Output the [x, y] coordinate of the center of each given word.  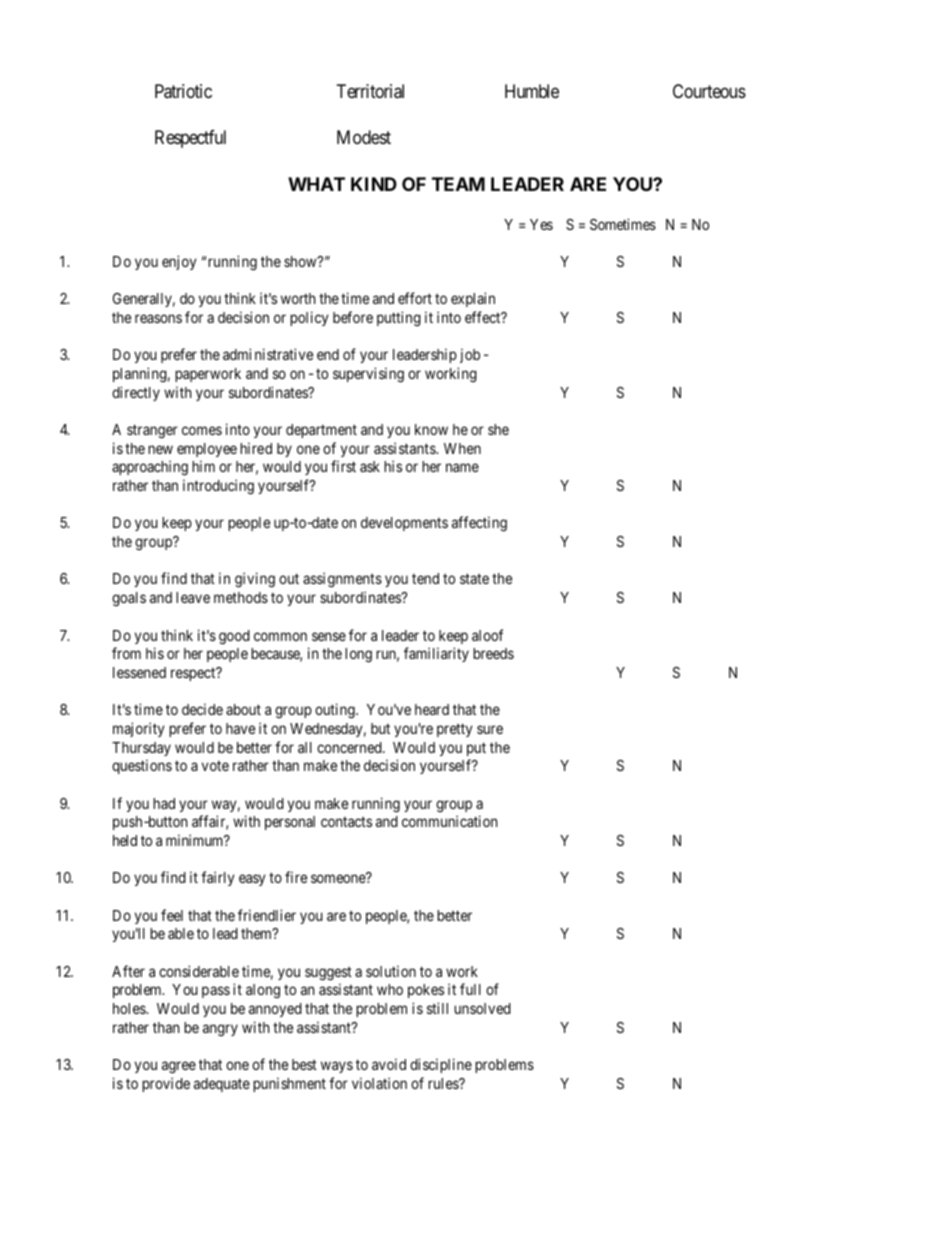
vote [215, 766]
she [498, 429]
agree [179, 1067]
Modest [364, 137]
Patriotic [183, 91]
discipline [441, 1065]
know [431, 429]
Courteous [709, 91]
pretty [455, 730]
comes [202, 430]
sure [490, 729]
